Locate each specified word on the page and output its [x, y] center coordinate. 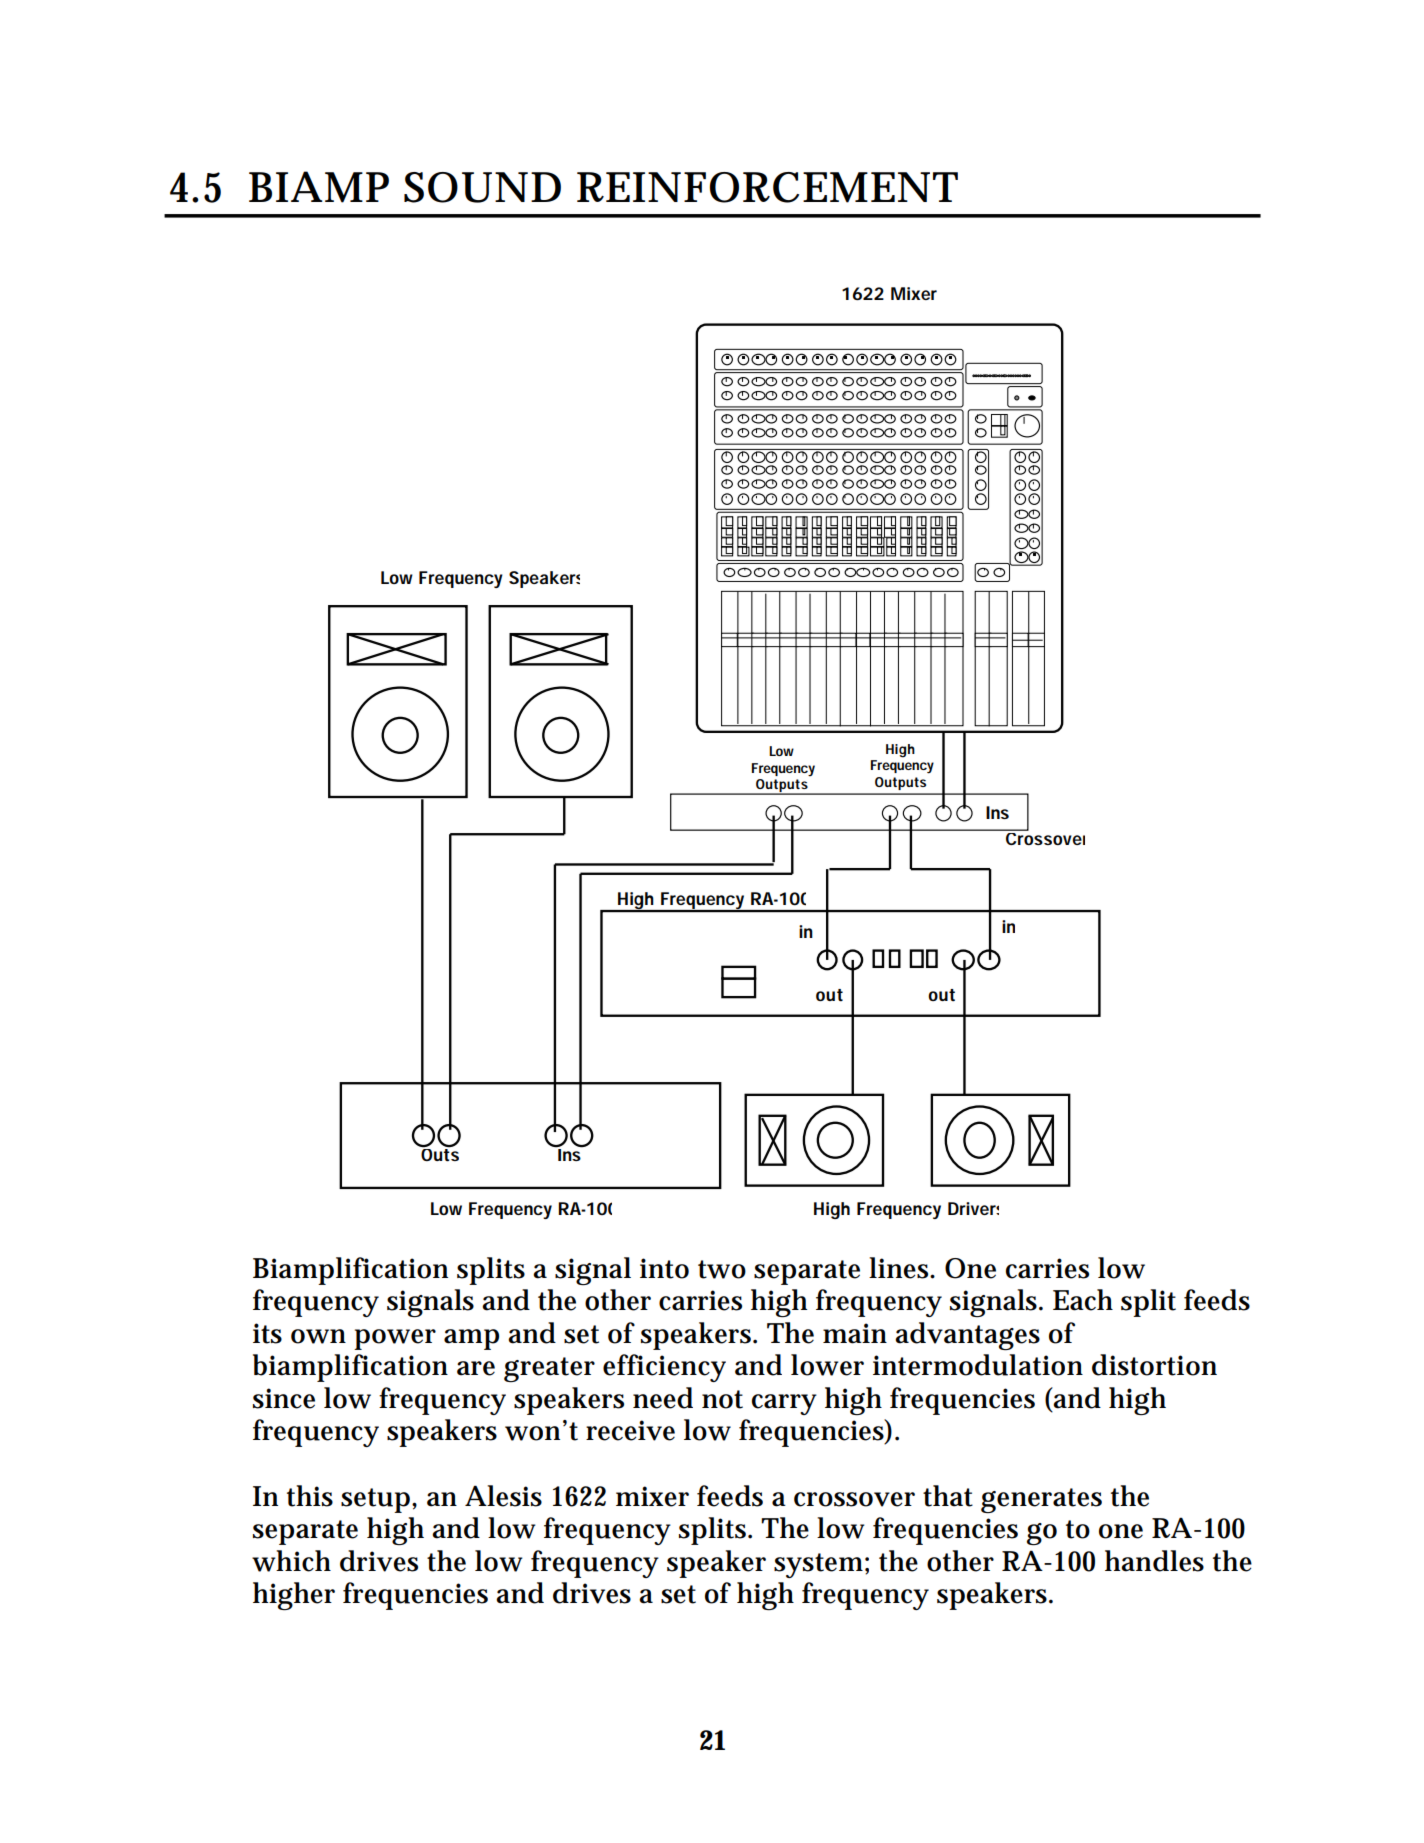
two [722, 1269]
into [664, 1268]
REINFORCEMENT [767, 187]
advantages [967, 1336]
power [395, 1339]
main [855, 1333]
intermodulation [978, 1365]
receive [630, 1430]
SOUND [482, 187]
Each [1083, 1300]
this [310, 1496]
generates [1041, 1500]
